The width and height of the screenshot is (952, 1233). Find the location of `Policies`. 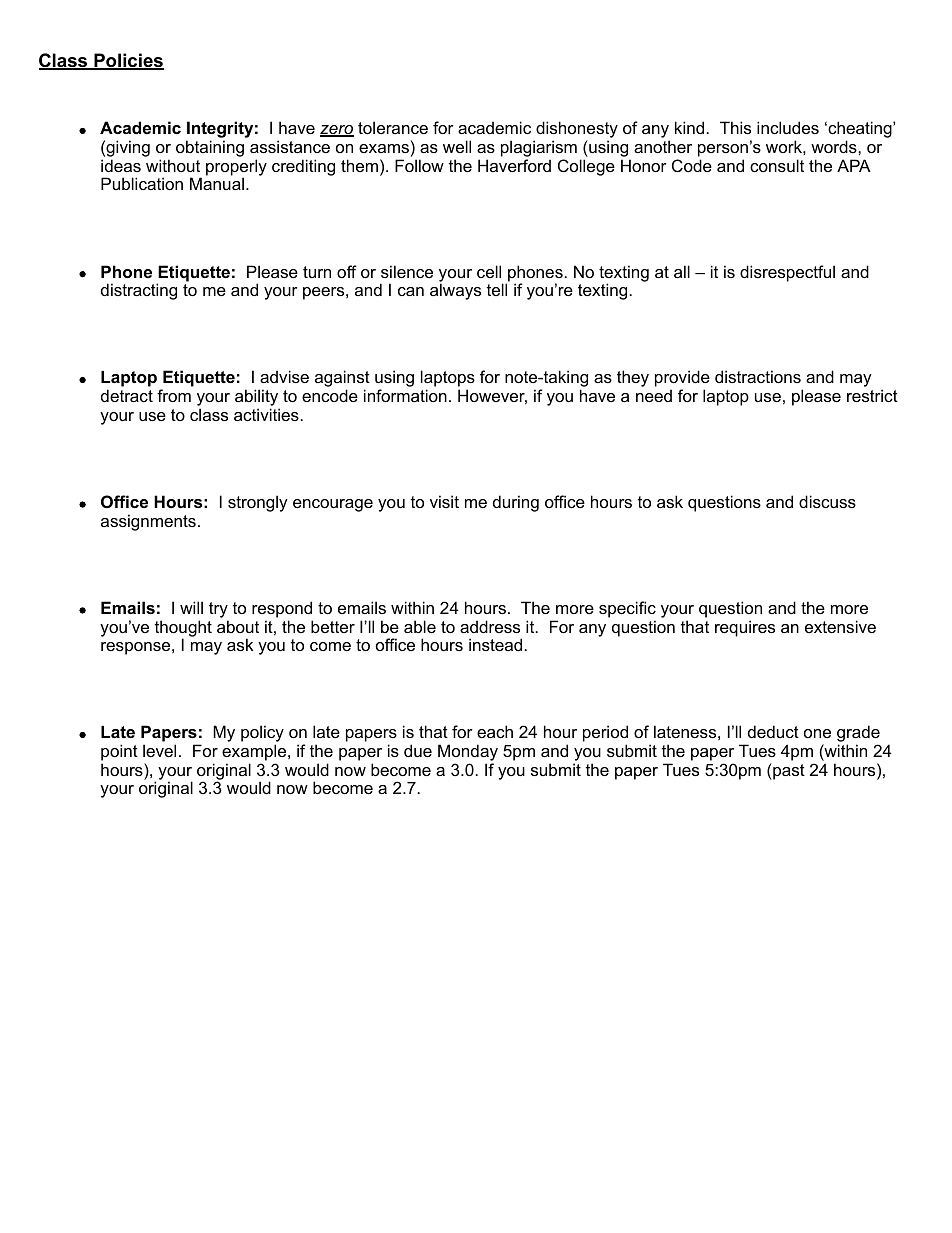

Policies is located at coordinates (128, 61).
